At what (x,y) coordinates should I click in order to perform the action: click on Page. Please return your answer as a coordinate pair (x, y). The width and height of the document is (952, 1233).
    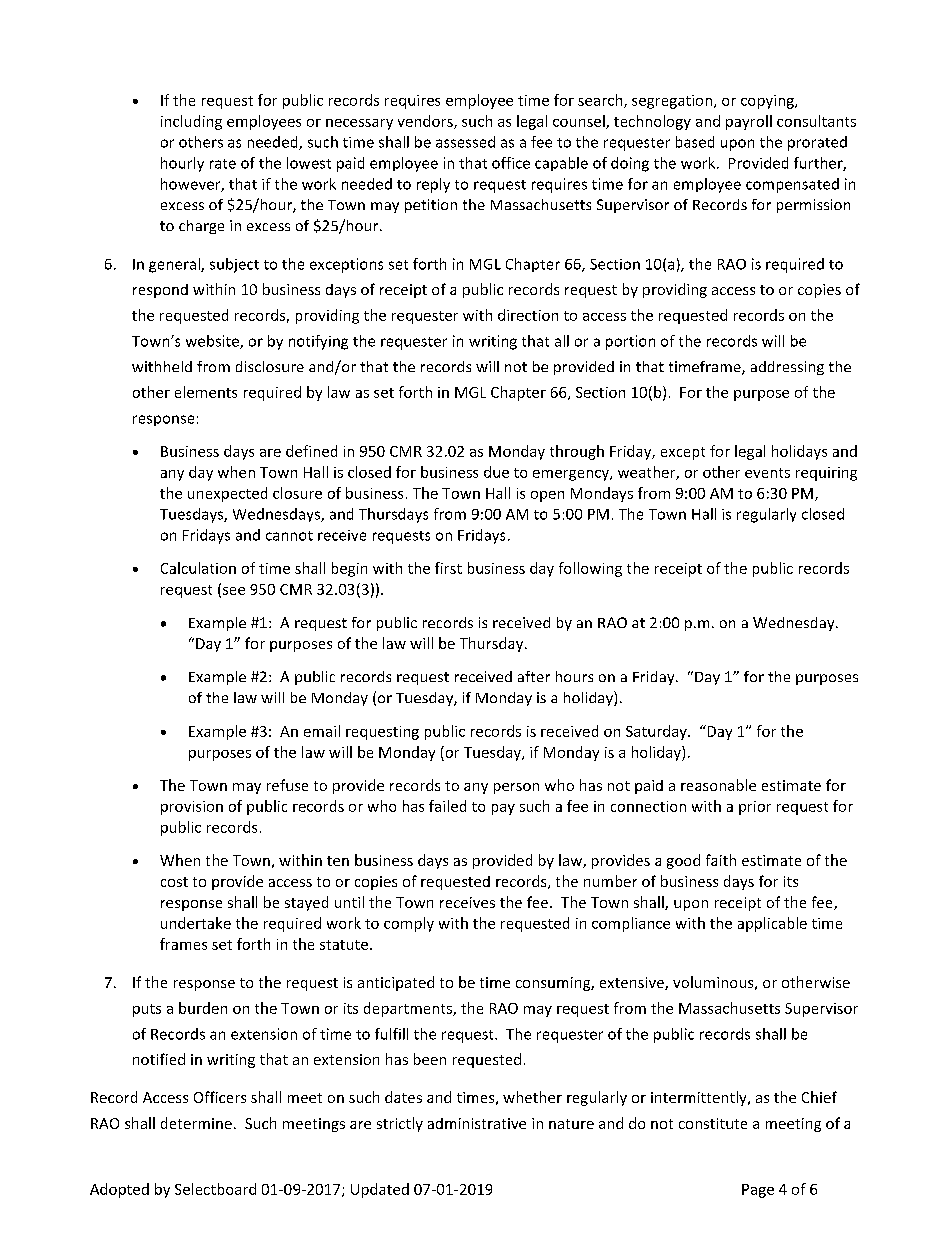
    Looking at the image, I should click on (758, 1191).
